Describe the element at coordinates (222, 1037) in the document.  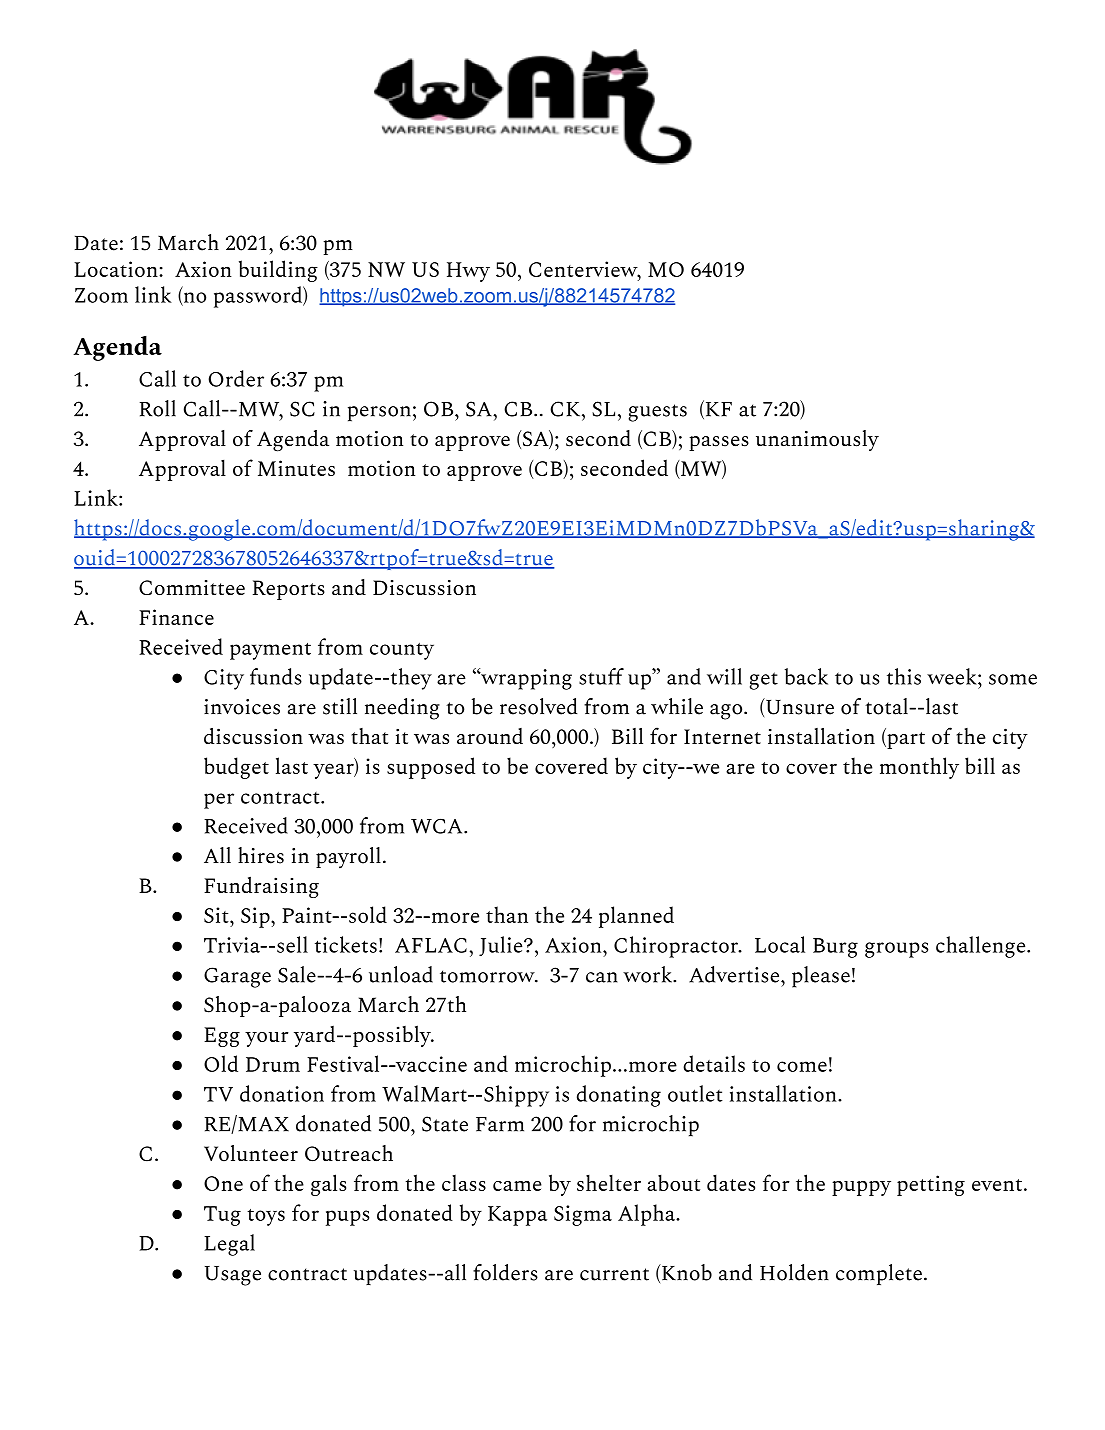
I see `Egg` at that location.
